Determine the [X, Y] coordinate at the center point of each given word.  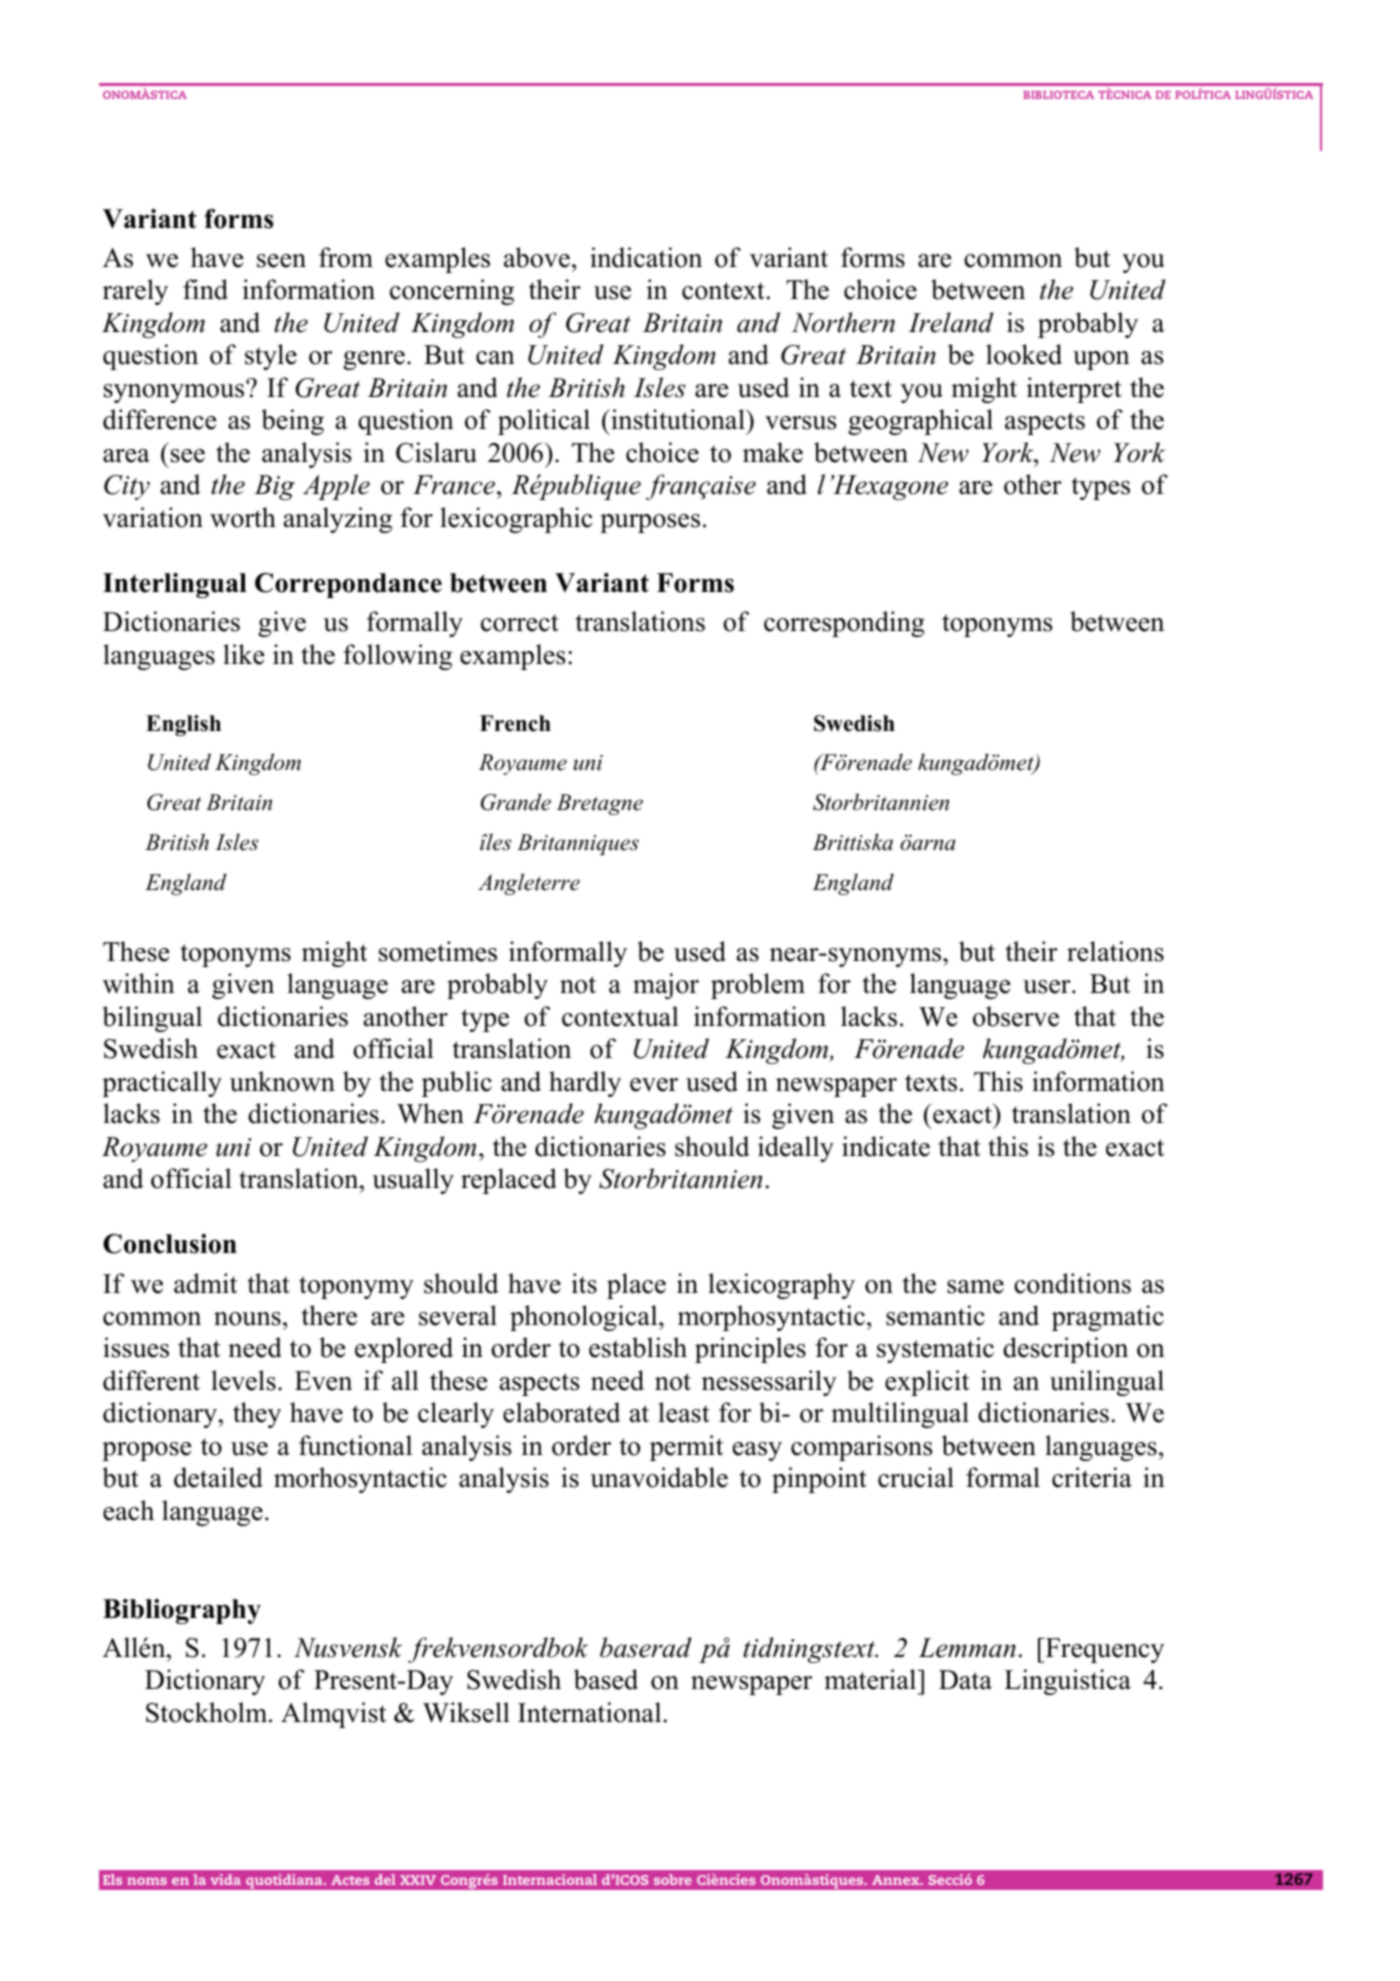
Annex [897, 1880]
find [205, 289]
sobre [673, 1879]
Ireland [951, 322]
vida [225, 1879]
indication [646, 257]
